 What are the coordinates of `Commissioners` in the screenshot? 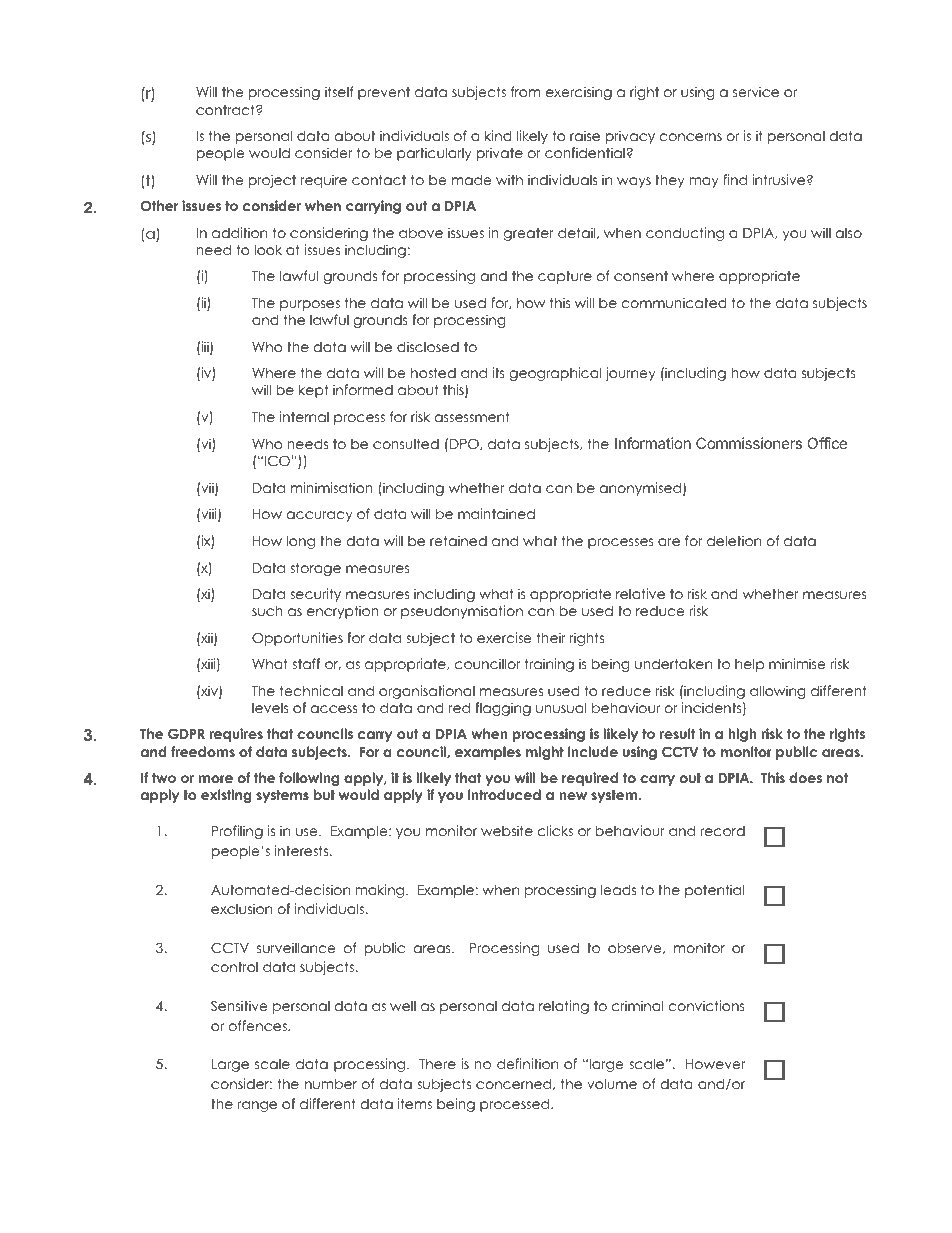 It's located at (749, 443).
